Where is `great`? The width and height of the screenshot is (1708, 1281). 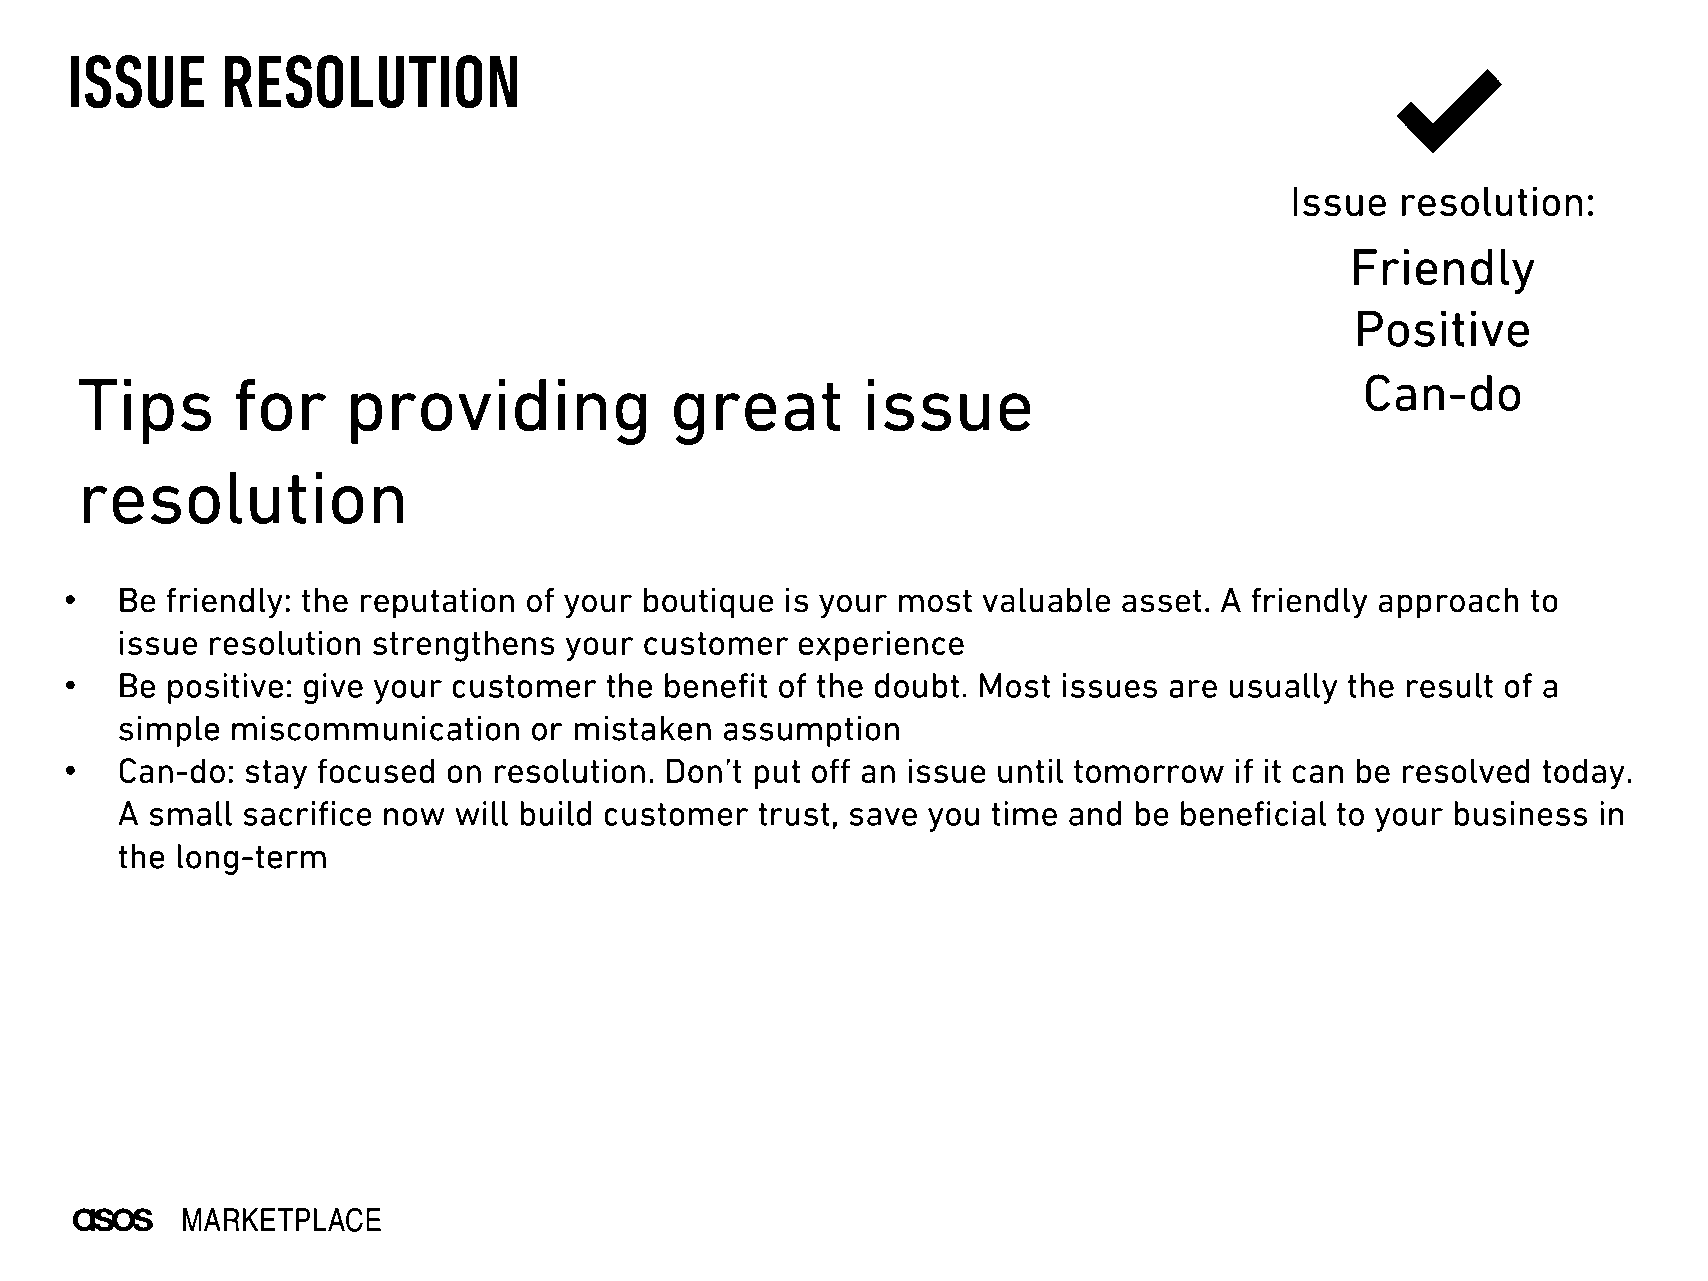 great is located at coordinates (757, 413).
